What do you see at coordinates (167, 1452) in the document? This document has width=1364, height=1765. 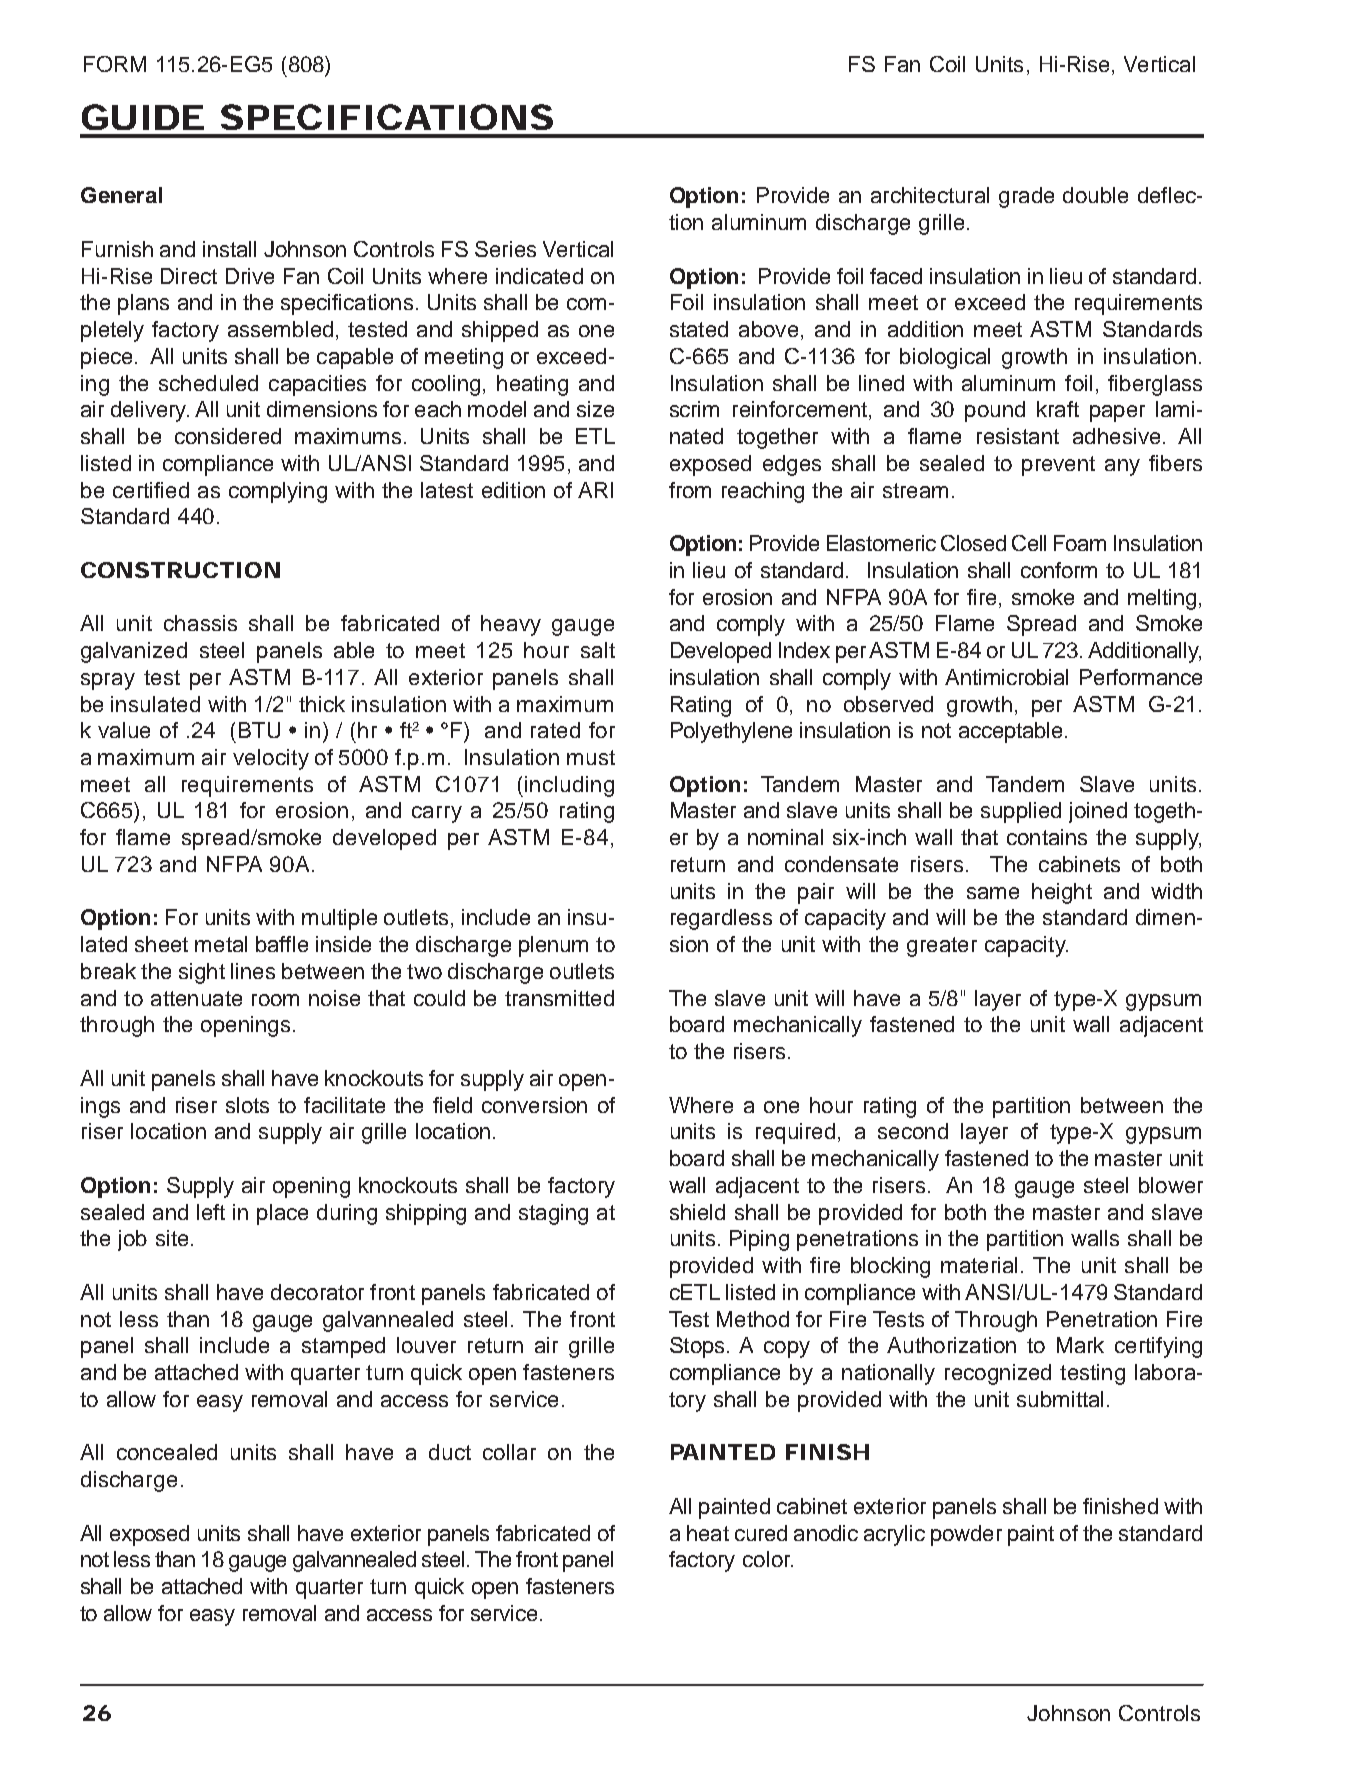 I see `concealed` at bounding box center [167, 1452].
